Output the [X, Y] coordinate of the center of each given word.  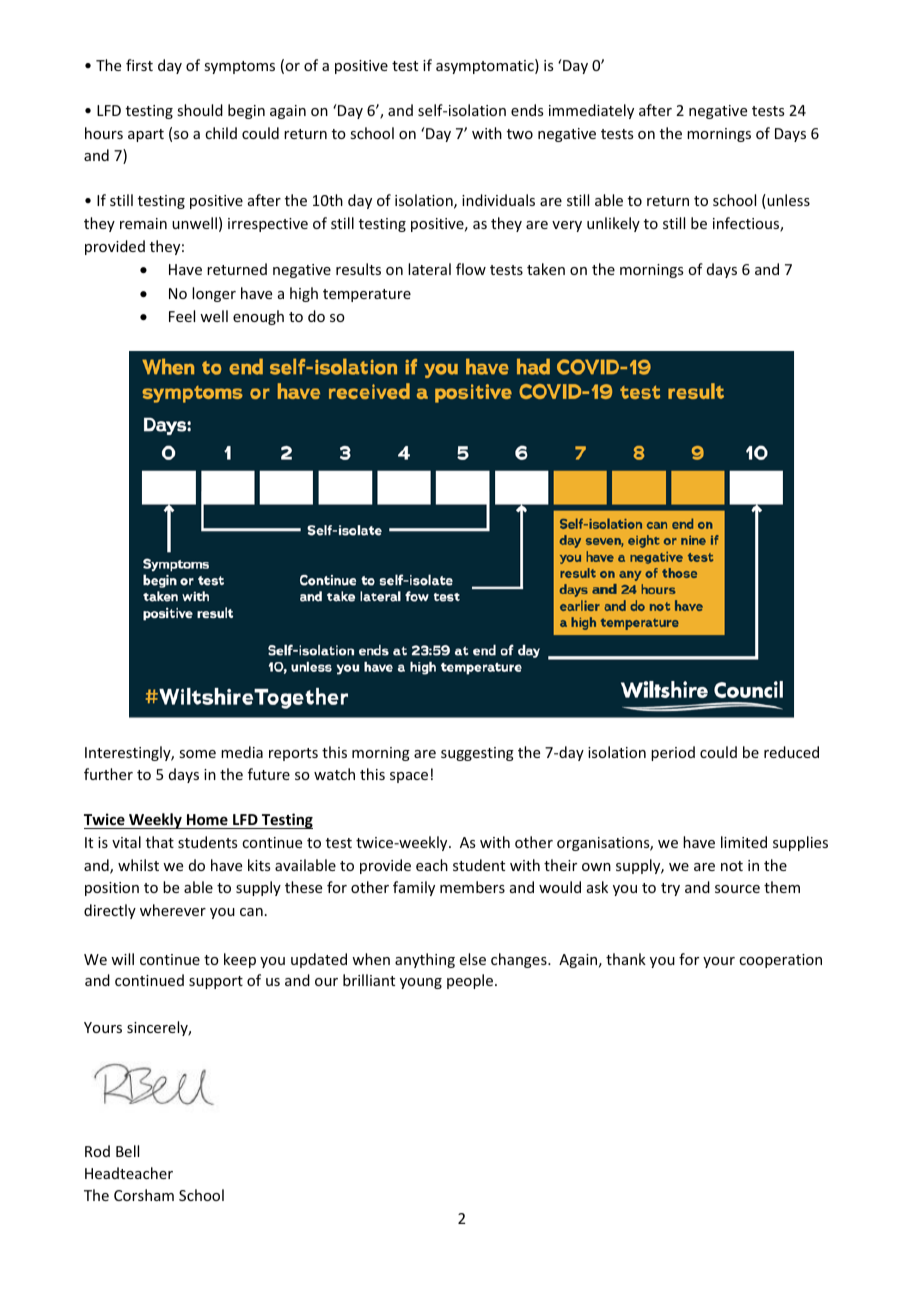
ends [527, 110]
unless [787, 201]
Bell [127, 1151]
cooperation [780, 961]
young [421, 983]
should [200, 110]
